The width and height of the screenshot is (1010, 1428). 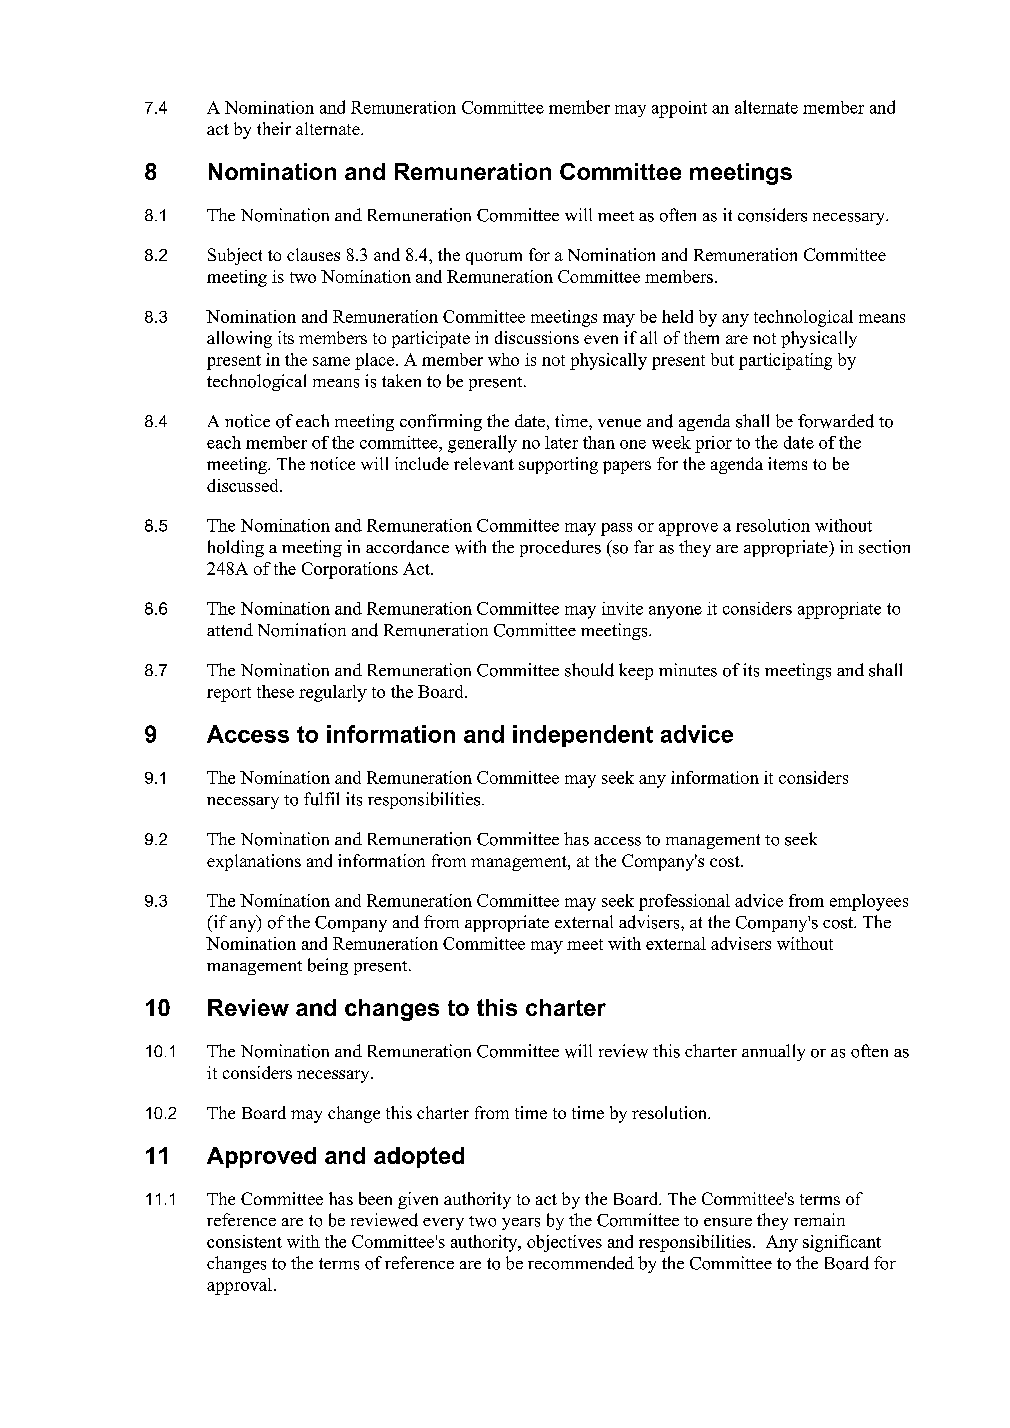 I want to click on consistent, so click(x=244, y=1241).
